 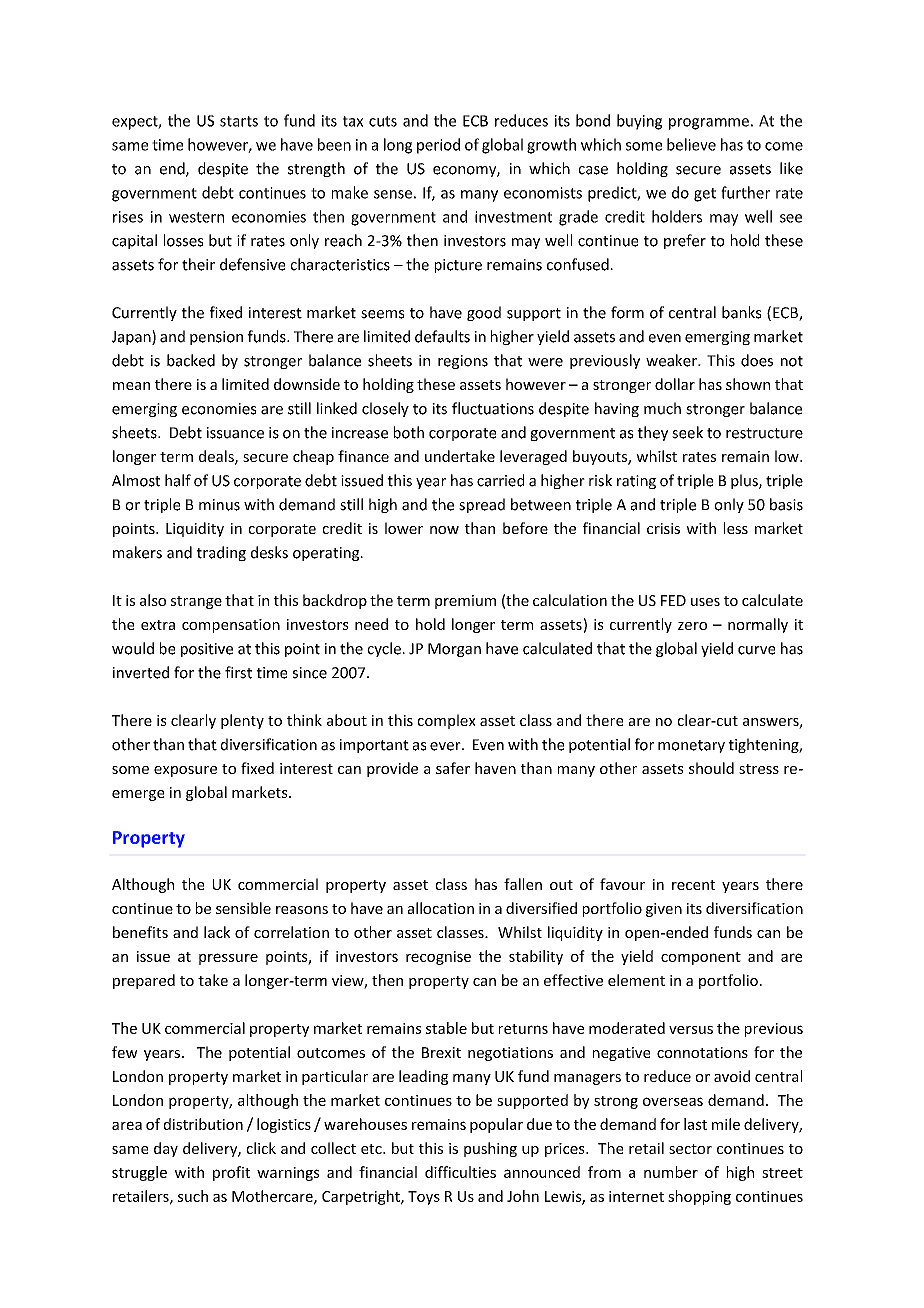 What do you see at coordinates (460, 1172) in the document?
I see `difficulties` at bounding box center [460, 1172].
